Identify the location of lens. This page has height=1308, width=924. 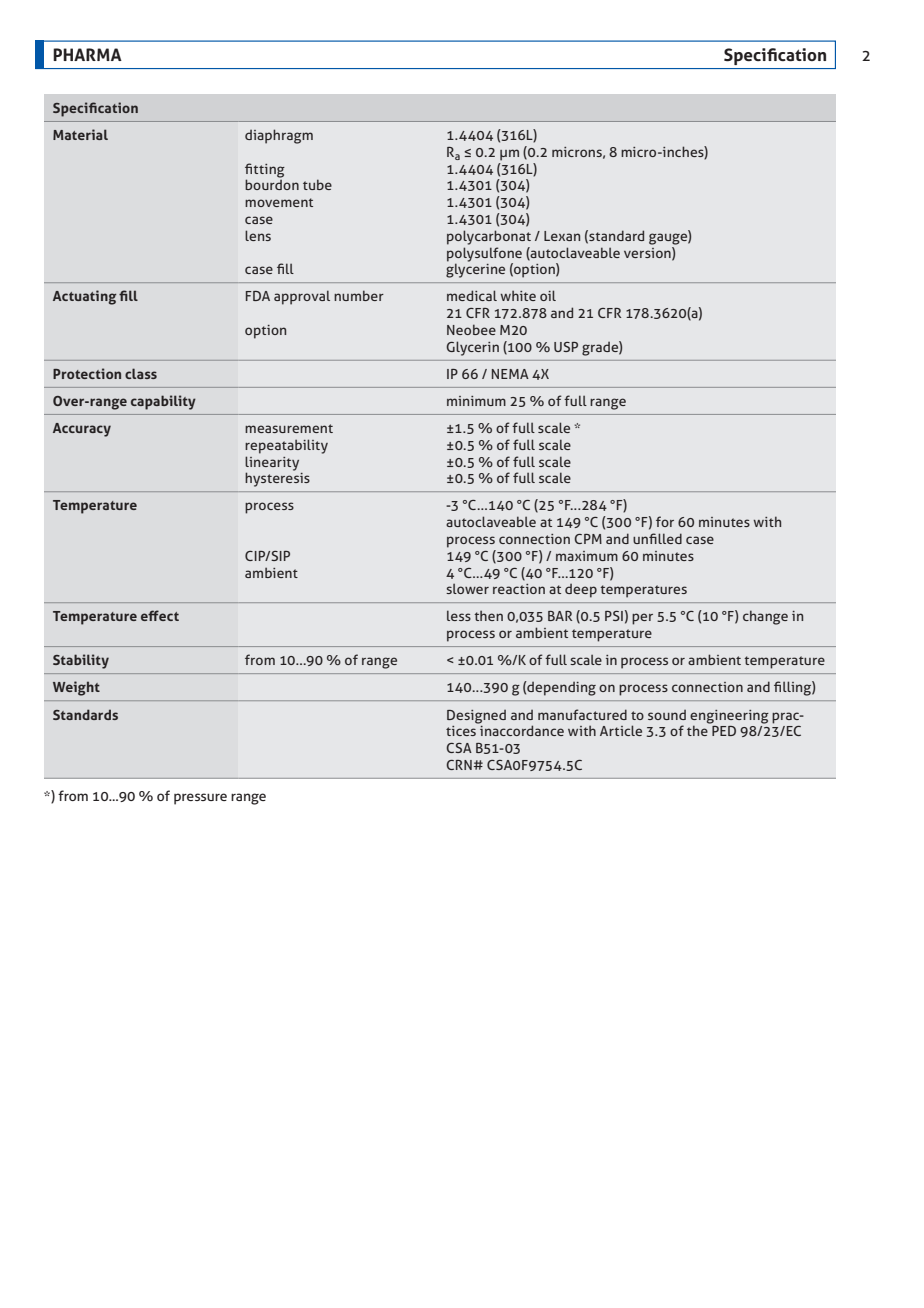
(258, 235).
